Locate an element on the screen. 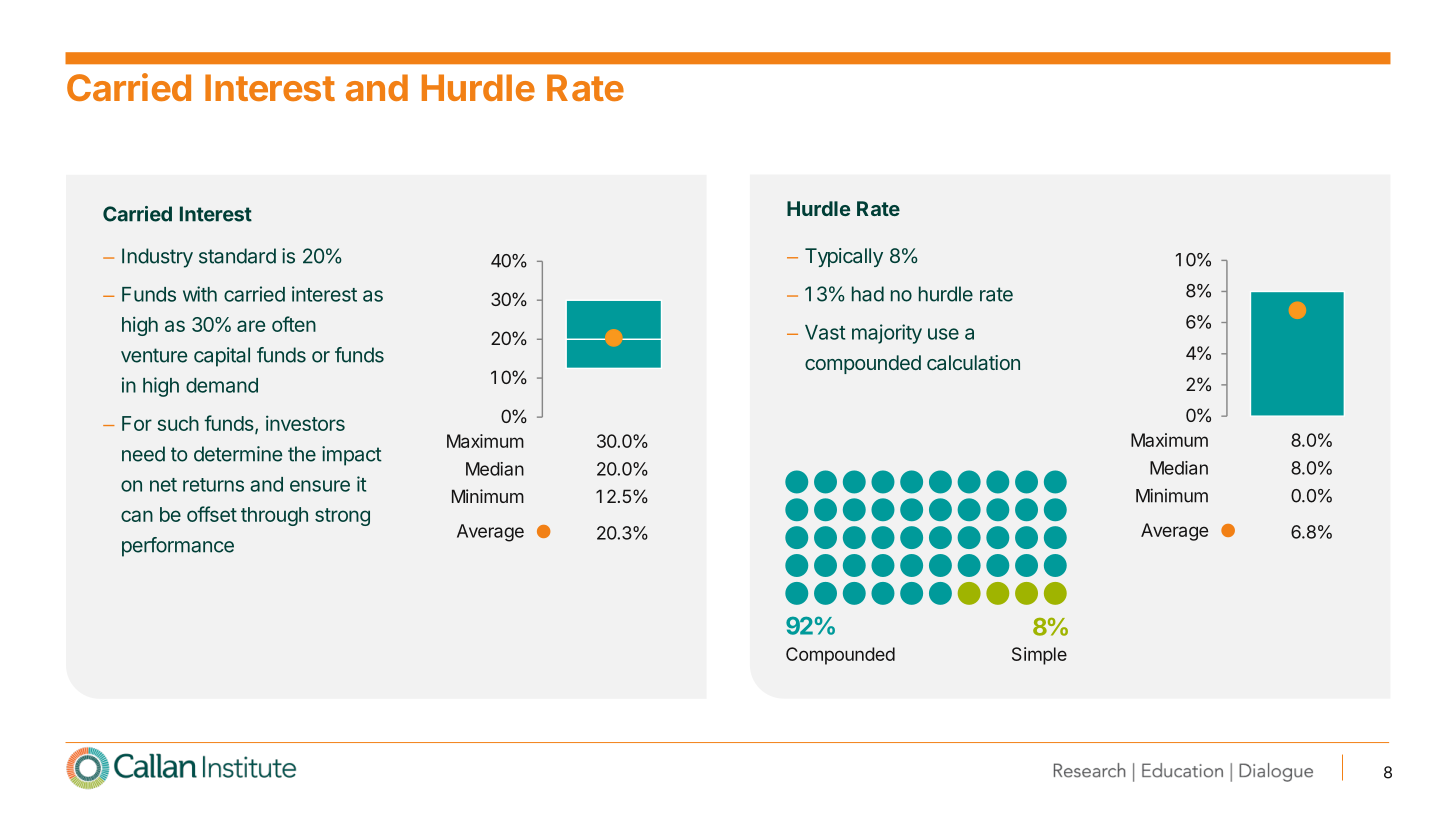 This screenshot has width=1456, height=819. determine is located at coordinates (238, 454).
